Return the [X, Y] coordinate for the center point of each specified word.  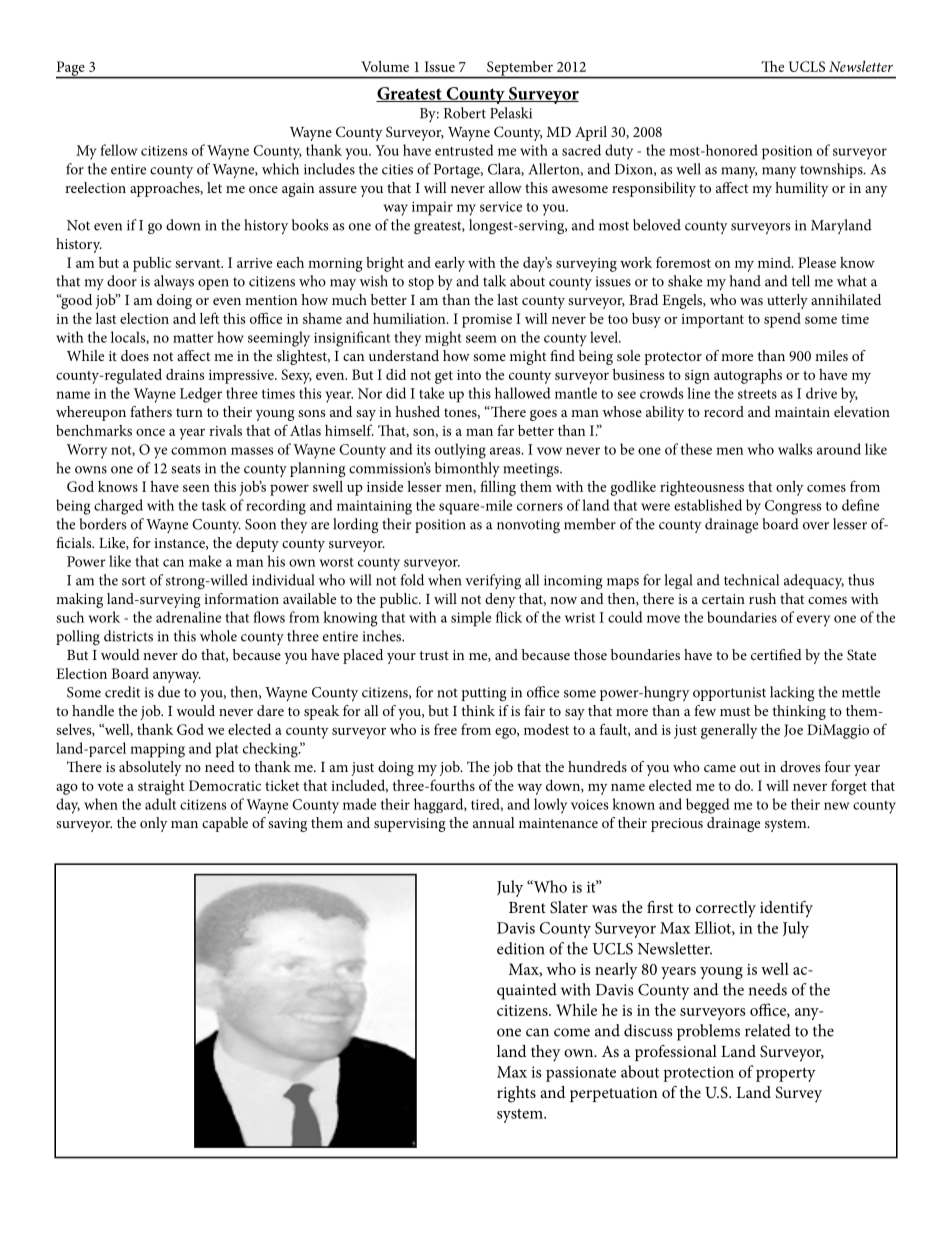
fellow [118, 150]
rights [516, 1094]
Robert [465, 113]
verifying [493, 581]
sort [134, 581]
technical [751, 580]
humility [802, 189]
